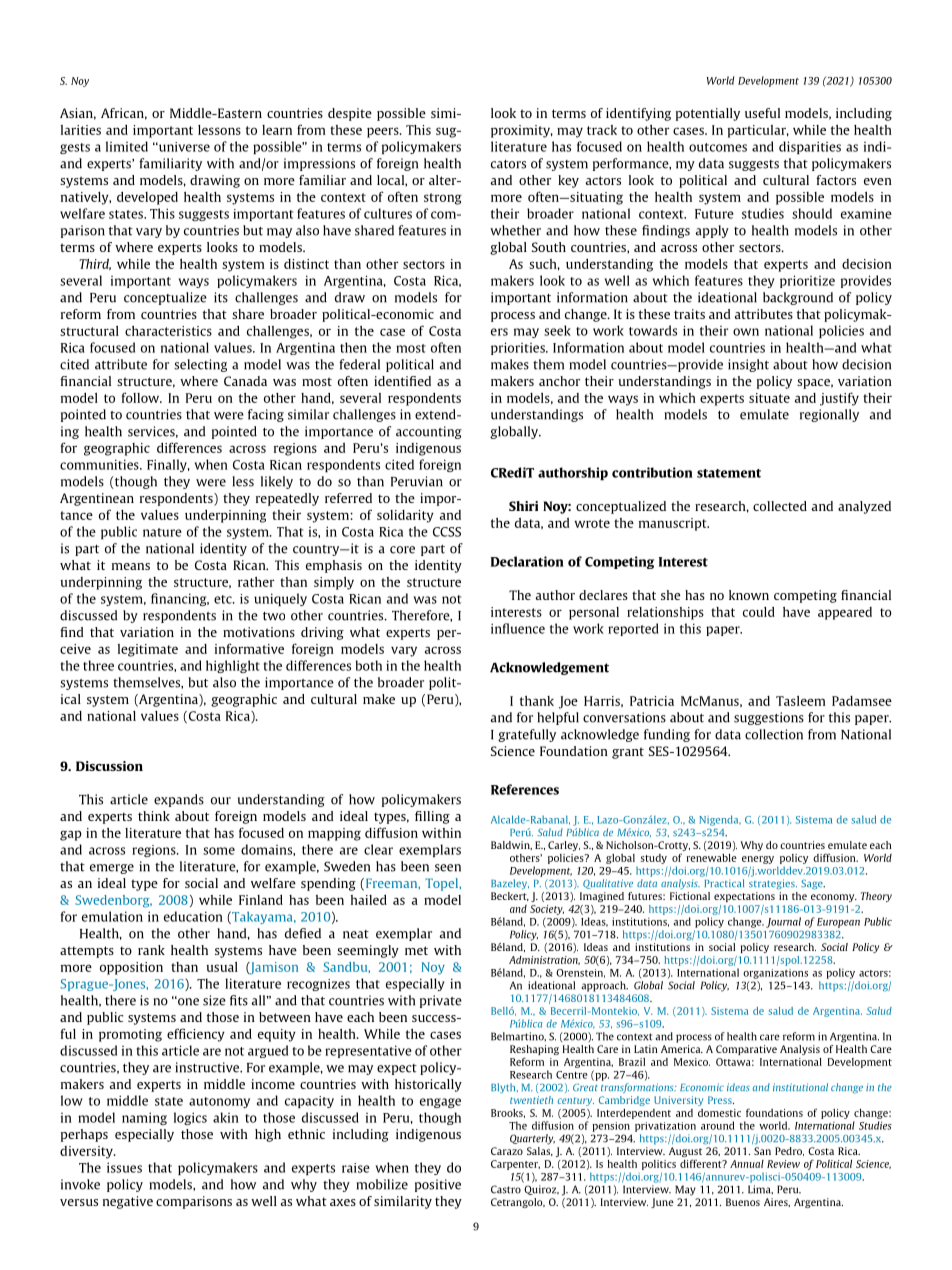  Describe the element at coordinates (518, 628) in the document. I see `influence` at that location.
